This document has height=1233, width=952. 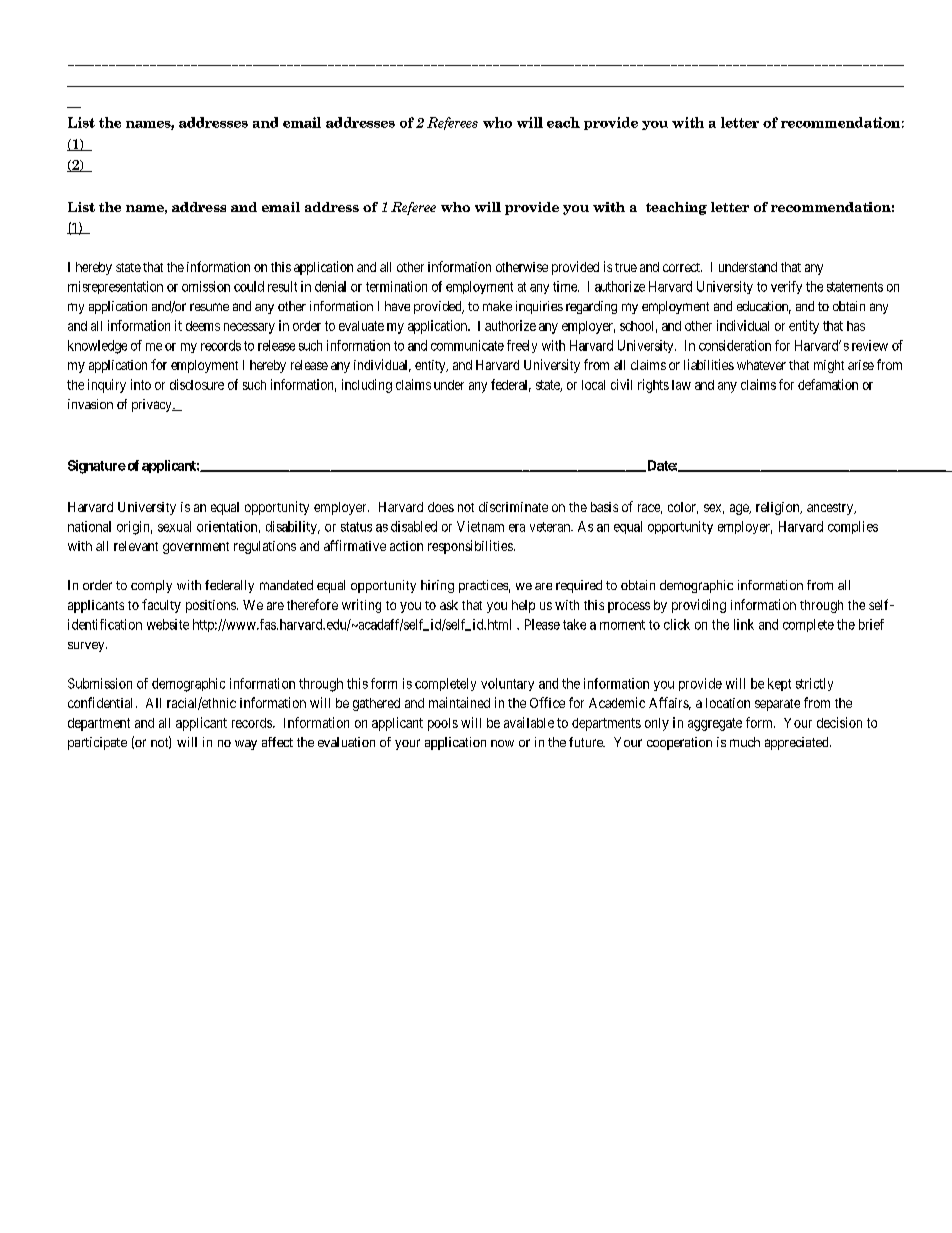 What do you see at coordinates (828, 384) in the document?
I see `defamation` at bounding box center [828, 384].
